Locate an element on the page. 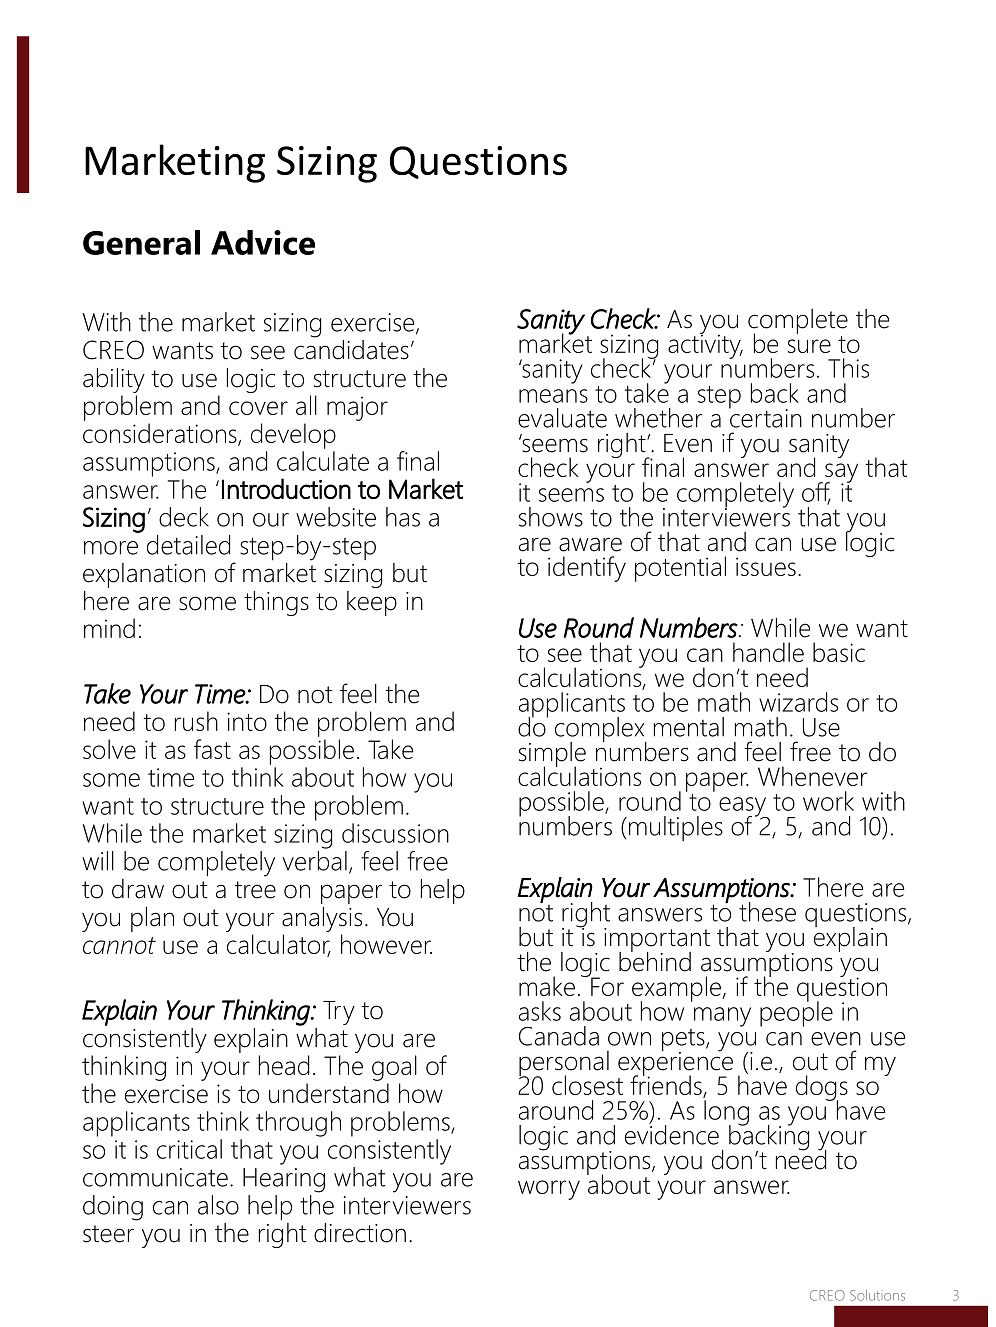 Image resolution: width=996 pixels, height=1327 pixels. simple is located at coordinates (552, 755).
